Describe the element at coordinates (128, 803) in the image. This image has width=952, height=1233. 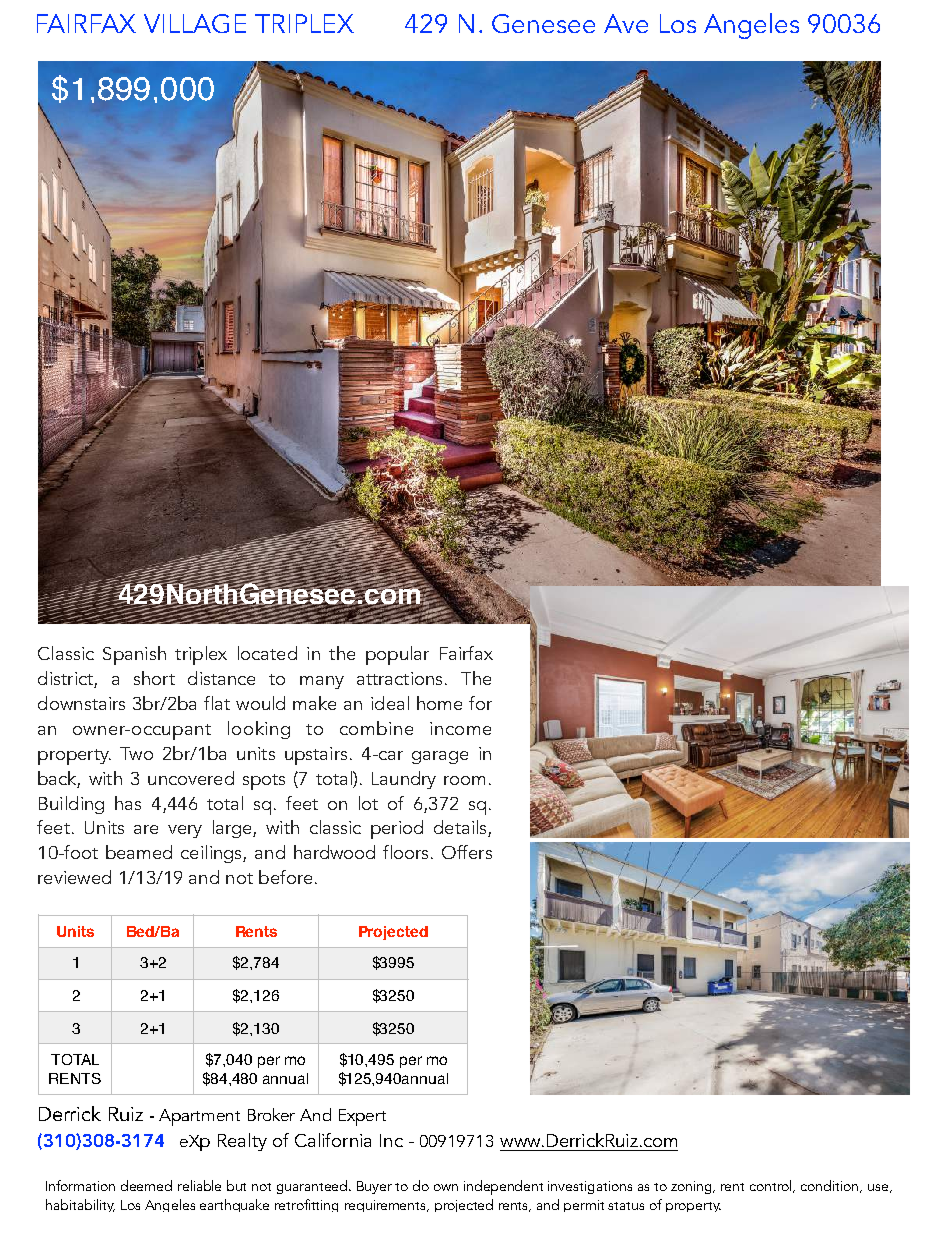
I see `has` at that location.
